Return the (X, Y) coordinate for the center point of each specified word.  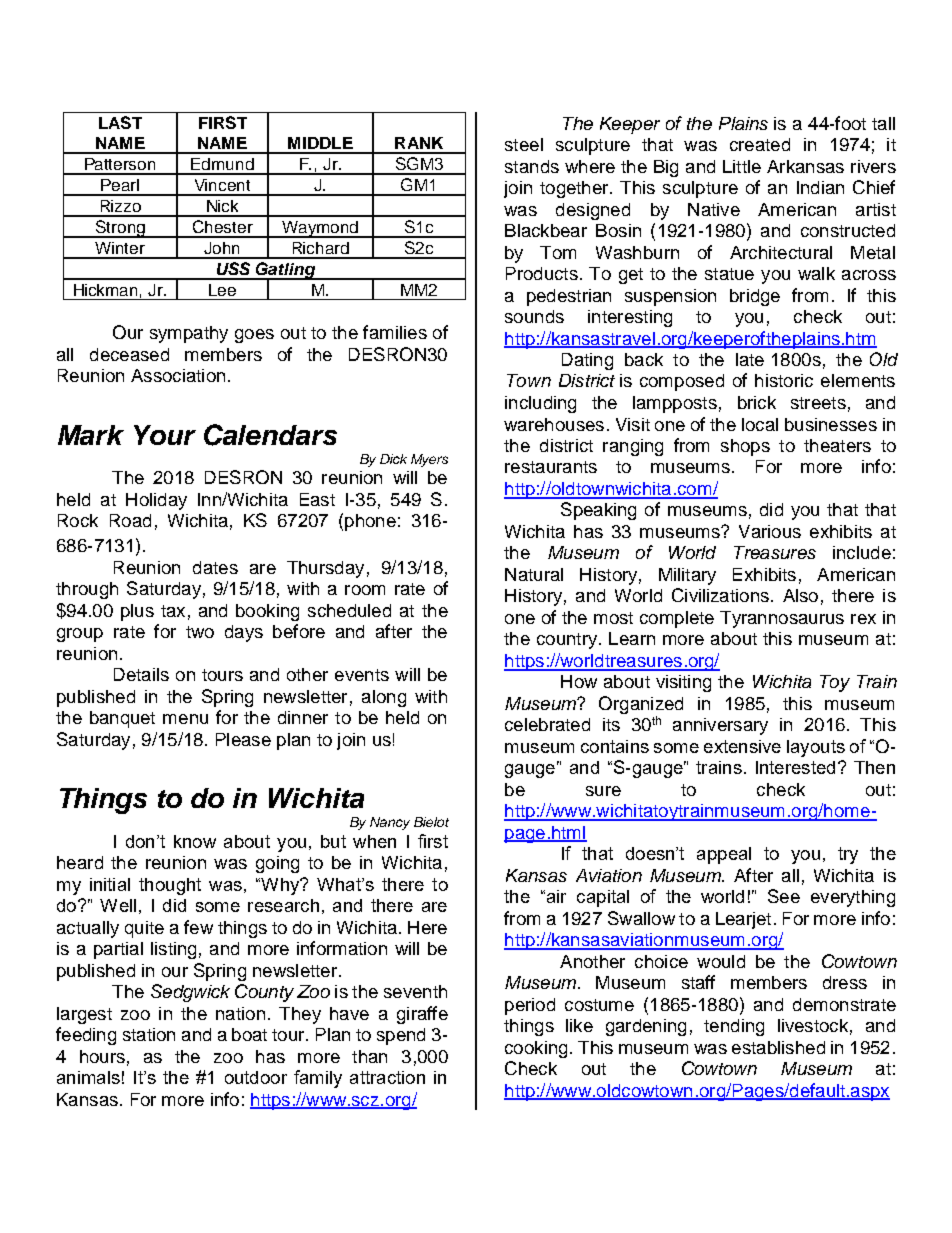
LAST (120, 122)
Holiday (156, 501)
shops (745, 447)
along (384, 698)
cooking (536, 1049)
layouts (816, 748)
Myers (429, 460)
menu (185, 719)
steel (524, 144)
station (149, 1034)
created (760, 144)
